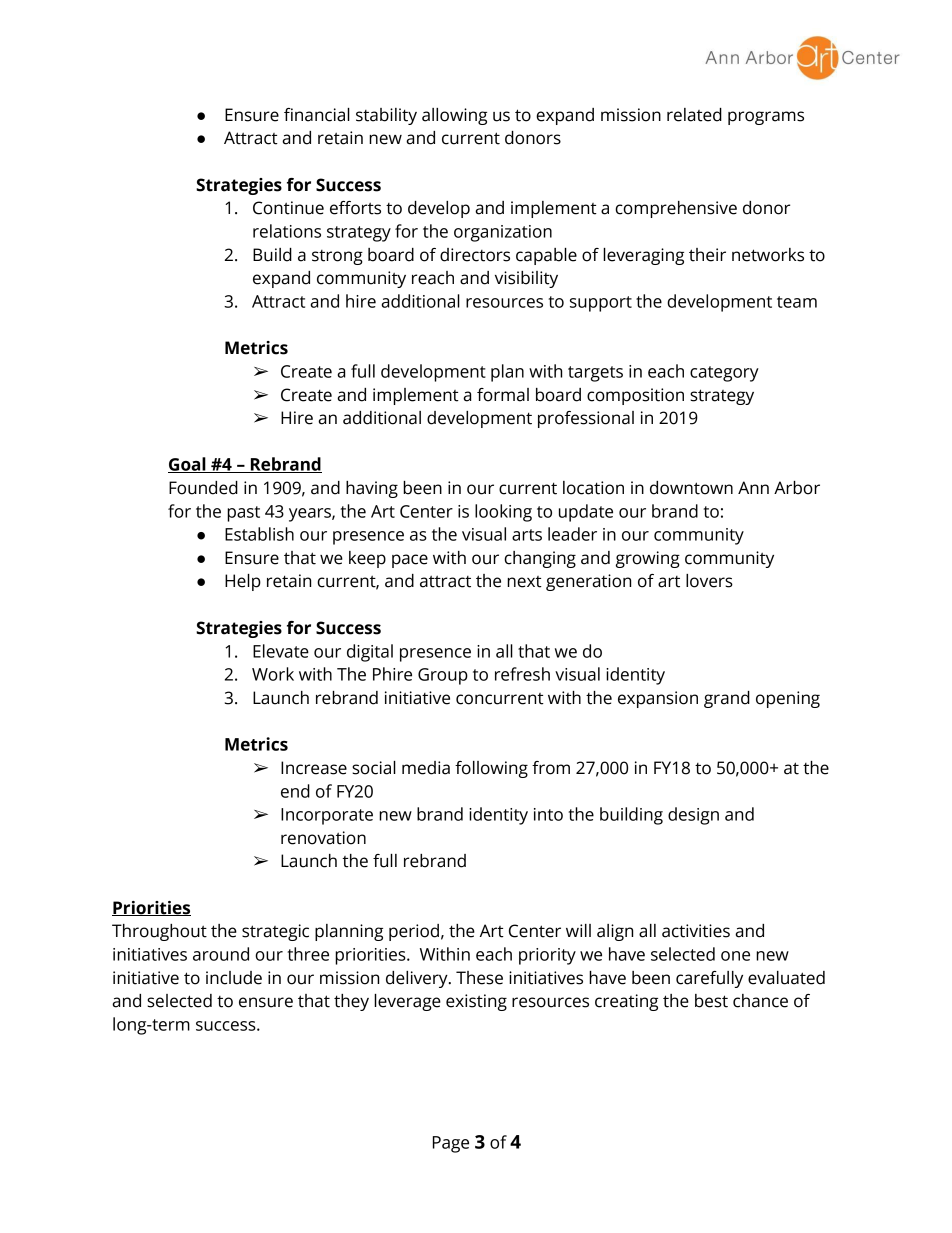 Image resolution: width=952 pixels, height=1233 pixels. Describe the element at coordinates (724, 374) in the image. I see `category` at that location.
